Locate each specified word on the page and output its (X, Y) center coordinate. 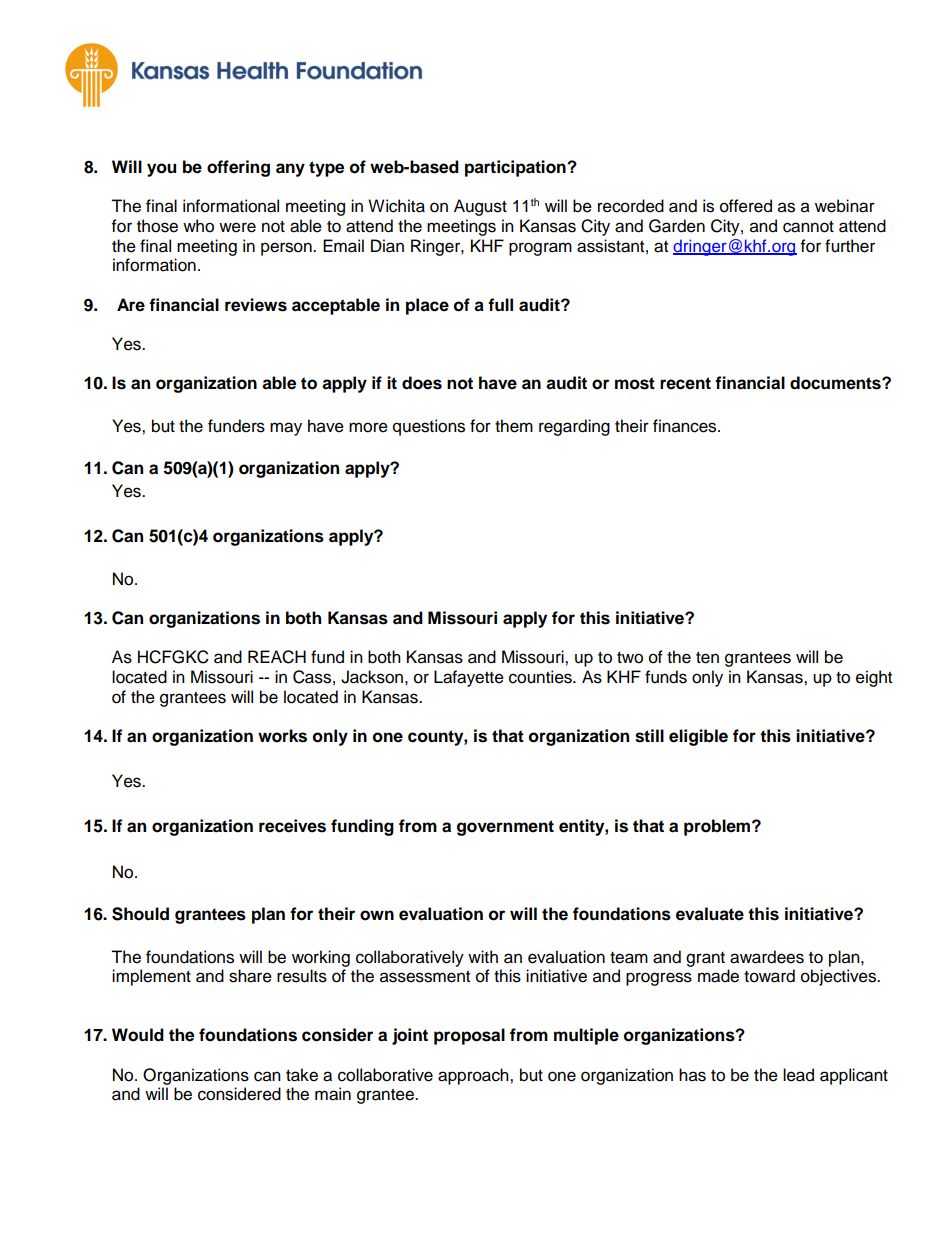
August (480, 207)
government (505, 828)
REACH (277, 657)
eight (874, 678)
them (514, 426)
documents (836, 383)
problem (718, 827)
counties (541, 677)
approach (474, 1076)
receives (292, 826)
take (302, 1075)
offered (746, 206)
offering (238, 168)
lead (798, 1075)
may (286, 429)
